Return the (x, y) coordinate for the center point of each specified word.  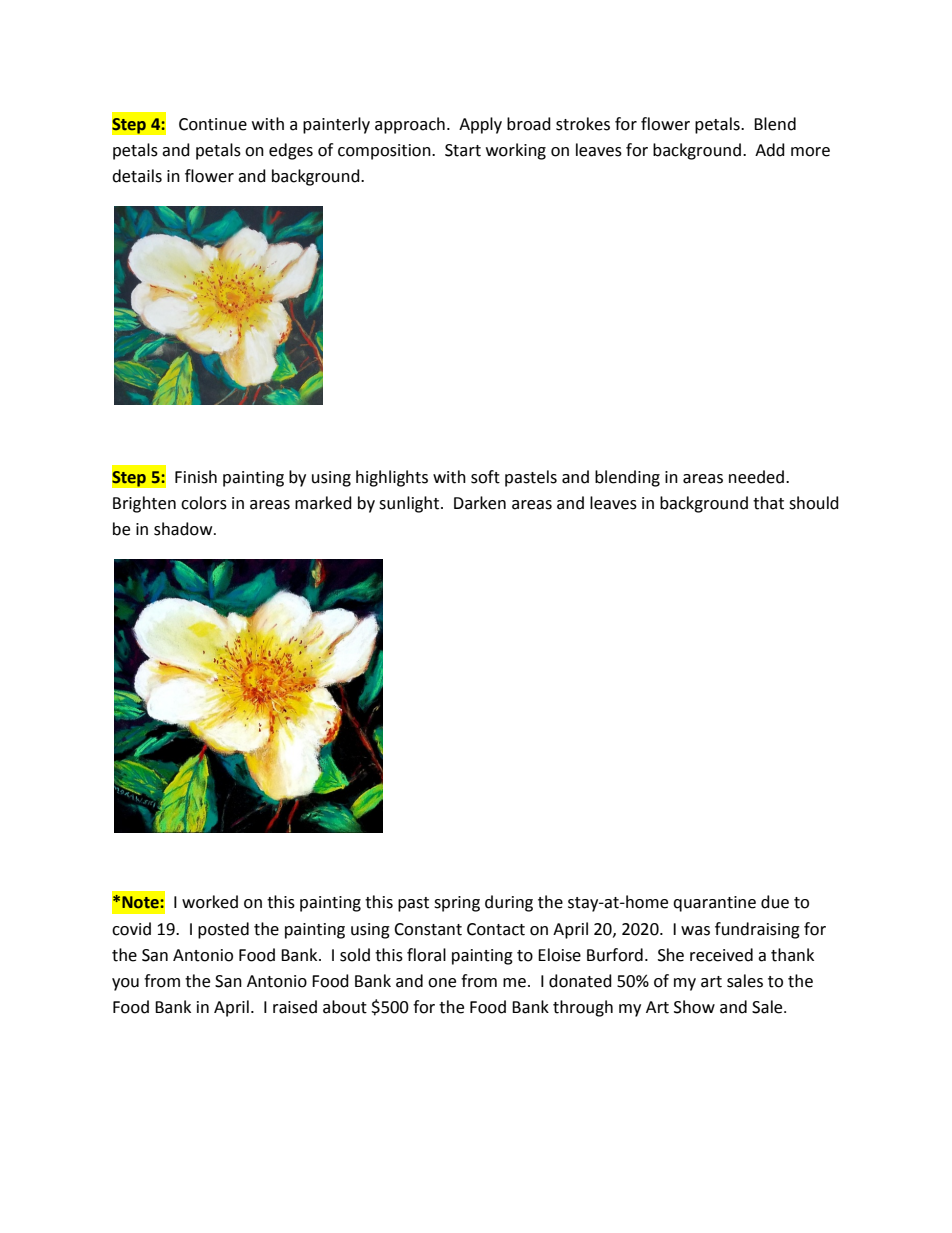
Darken (480, 503)
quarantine (714, 904)
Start (463, 150)
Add (770, 150)
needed (756, 477)
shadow (184, 529)
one (442, 983)
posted (223, 930)
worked (210, 902)
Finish (196, 477)
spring (457, 904)
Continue (213, 124)
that (768, 503)
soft (485, 477)
